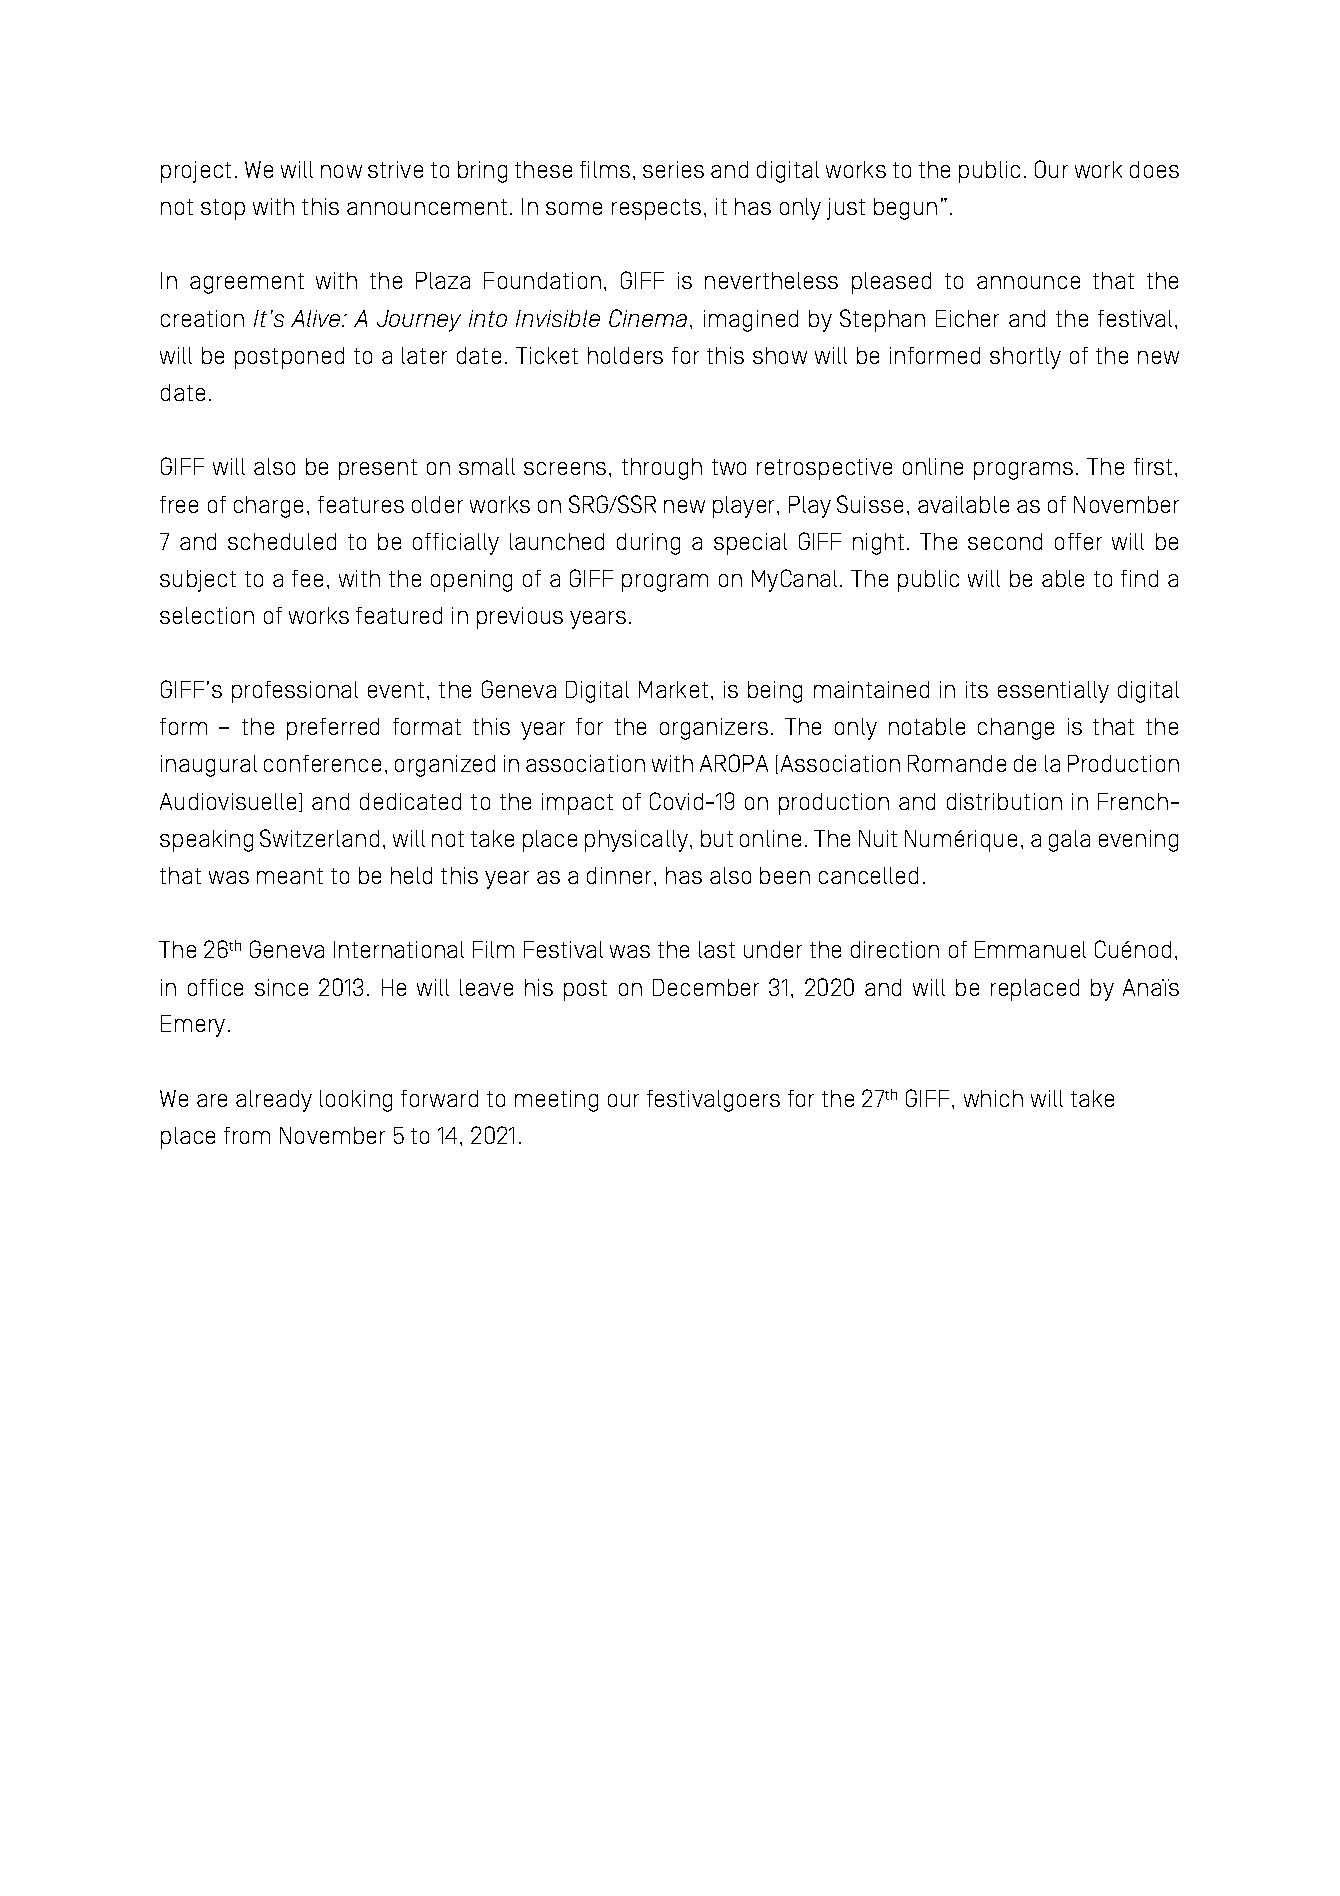 This screenshot has height=1896, width=1340. I want to click on through, so click(662, 469).
